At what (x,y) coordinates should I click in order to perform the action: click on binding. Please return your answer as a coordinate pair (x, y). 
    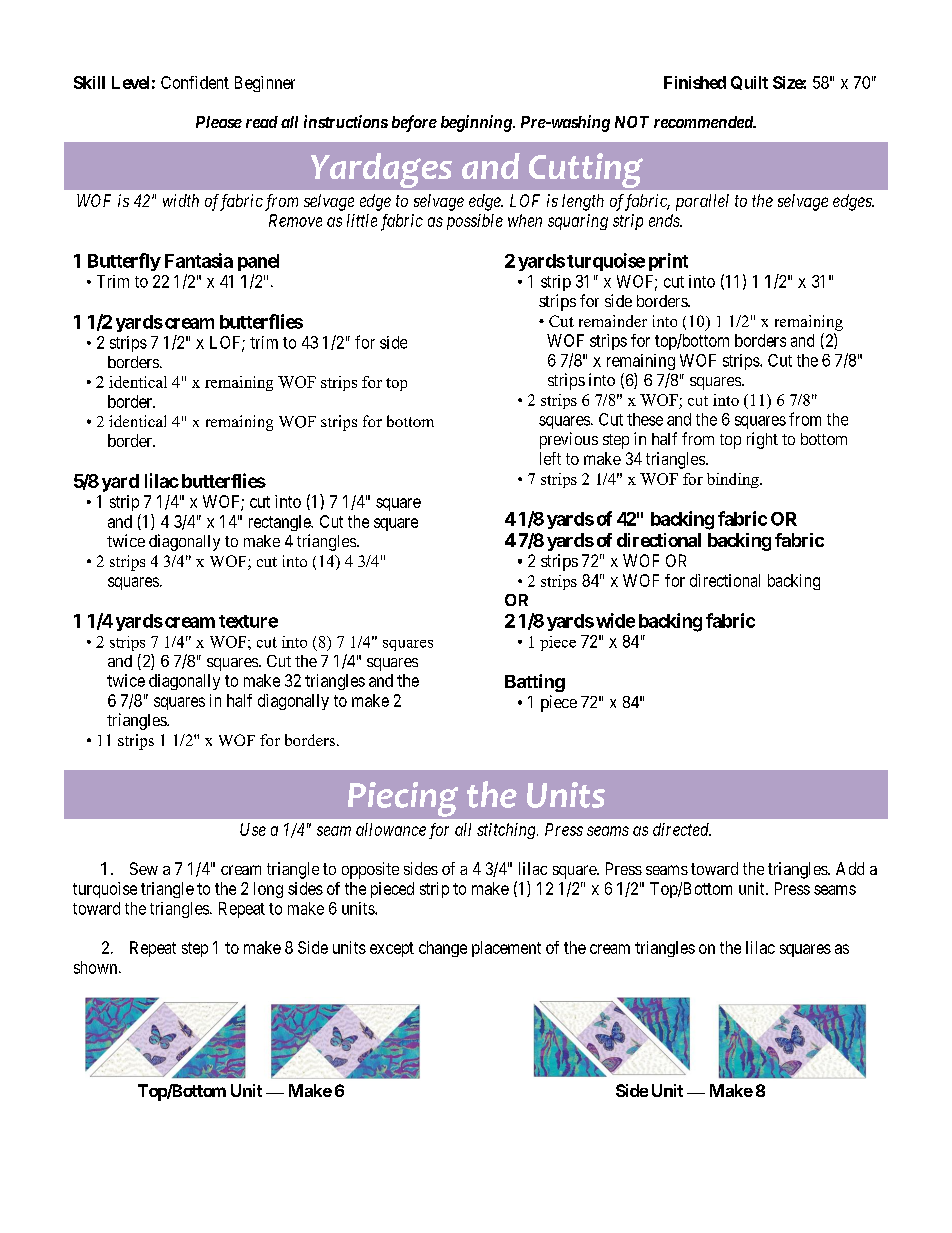
    Looking at the image, I should click on (734, 480).
